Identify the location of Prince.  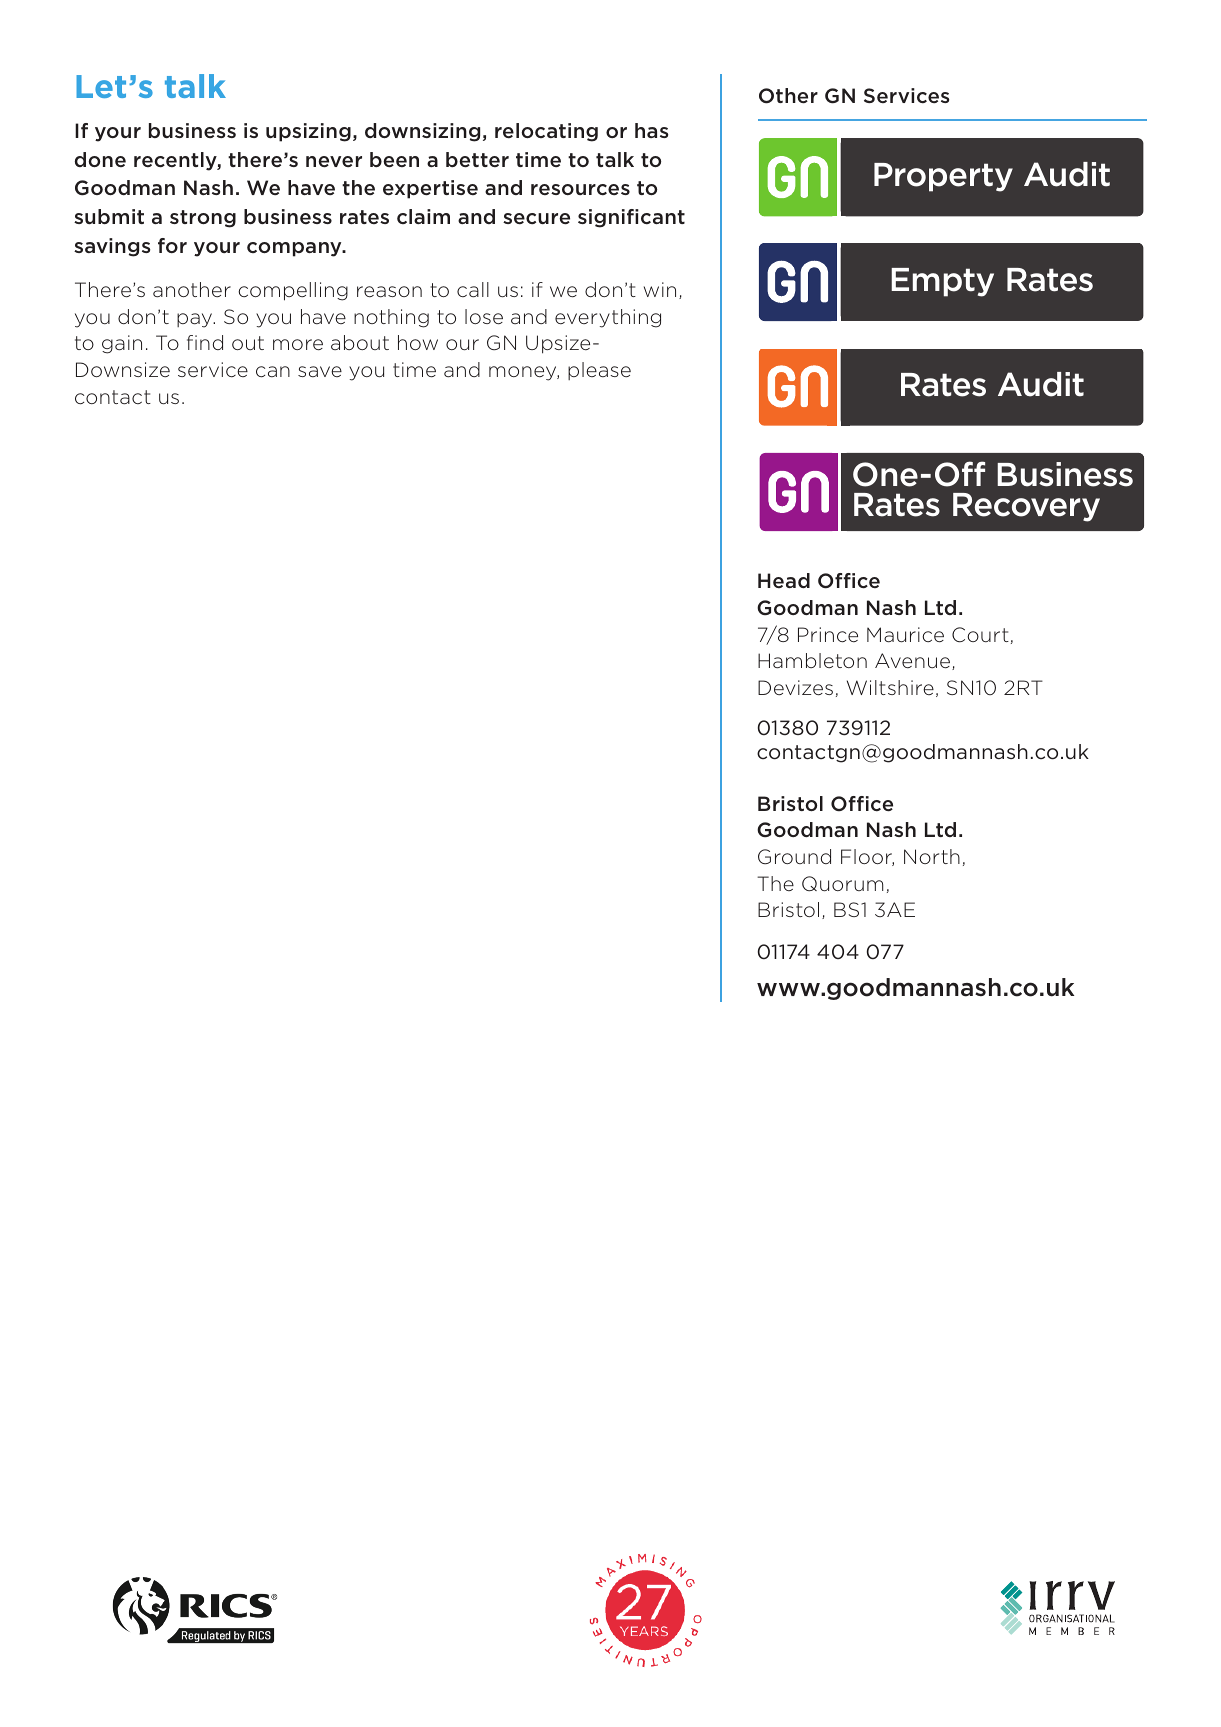
(828, 634).
